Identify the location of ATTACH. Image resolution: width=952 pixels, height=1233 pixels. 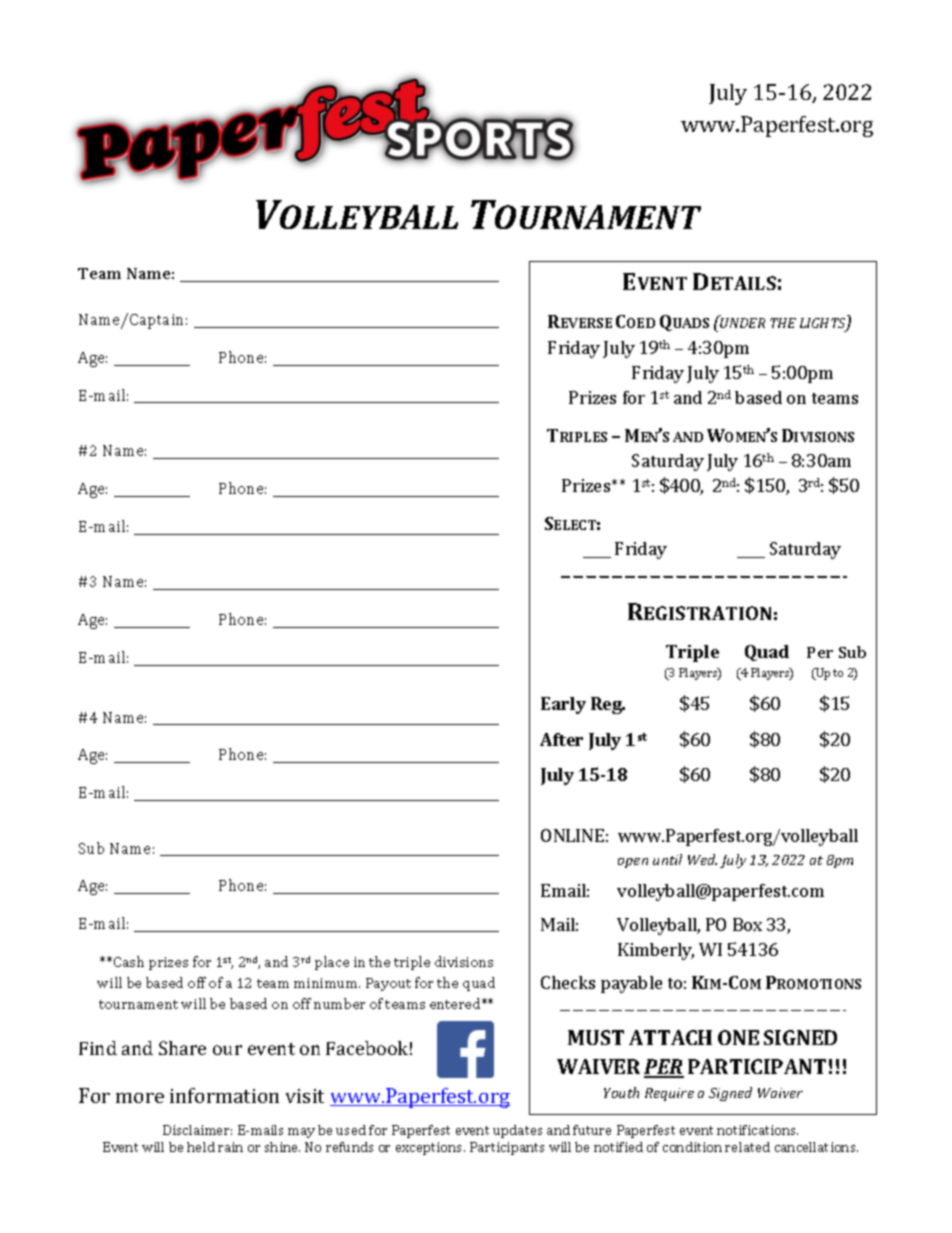
(670, 1037).
